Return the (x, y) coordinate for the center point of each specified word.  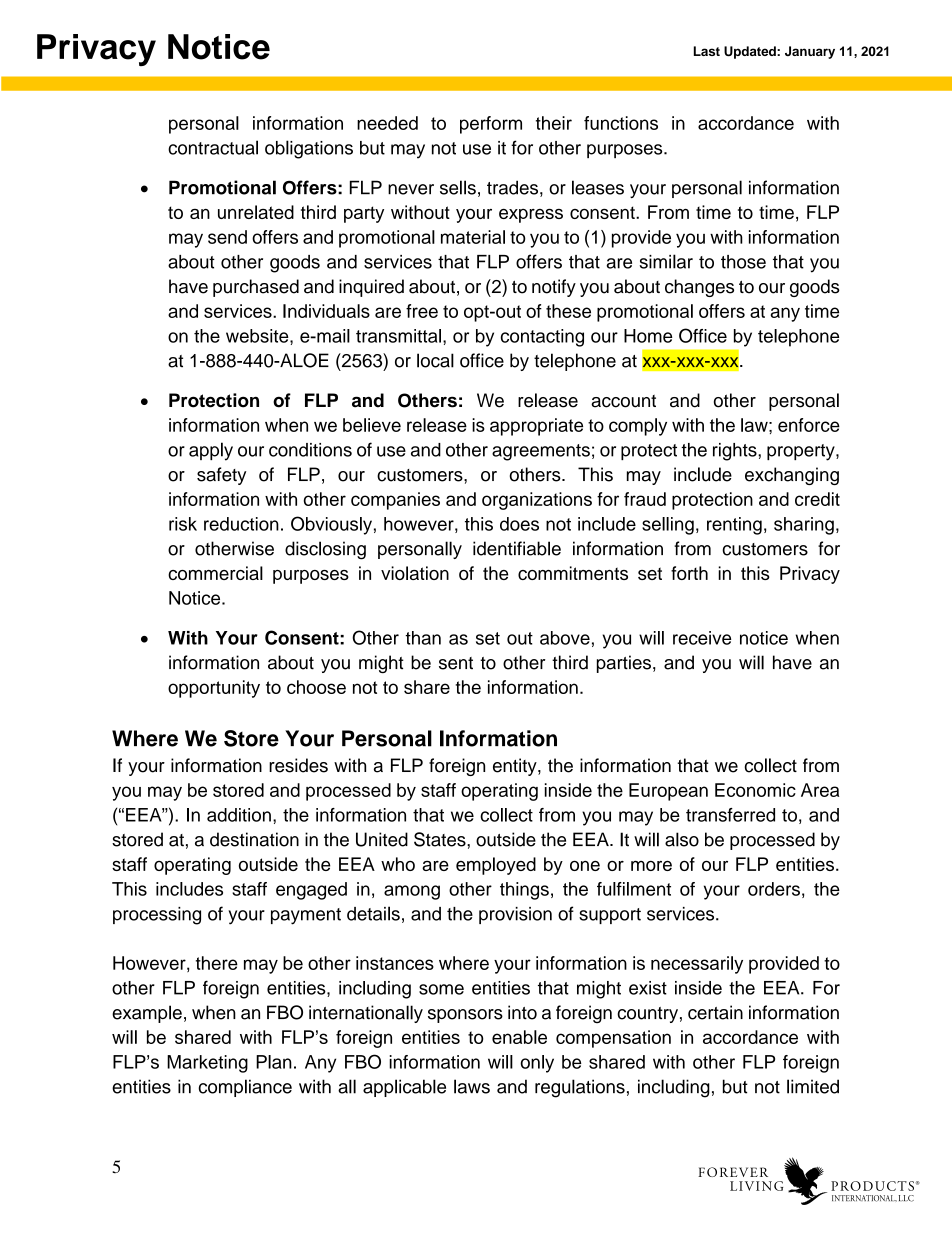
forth (689, 573)
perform (491, 125)
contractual (213, 147)
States (441, 839)
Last (707, 51)
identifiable (517, 548)
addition (239, 815)
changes (699, 288)
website (258, 336)
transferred (730, 815)
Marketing (207, 1064)
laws (472, 1086)
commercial (215, 573)
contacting (542, 338)
